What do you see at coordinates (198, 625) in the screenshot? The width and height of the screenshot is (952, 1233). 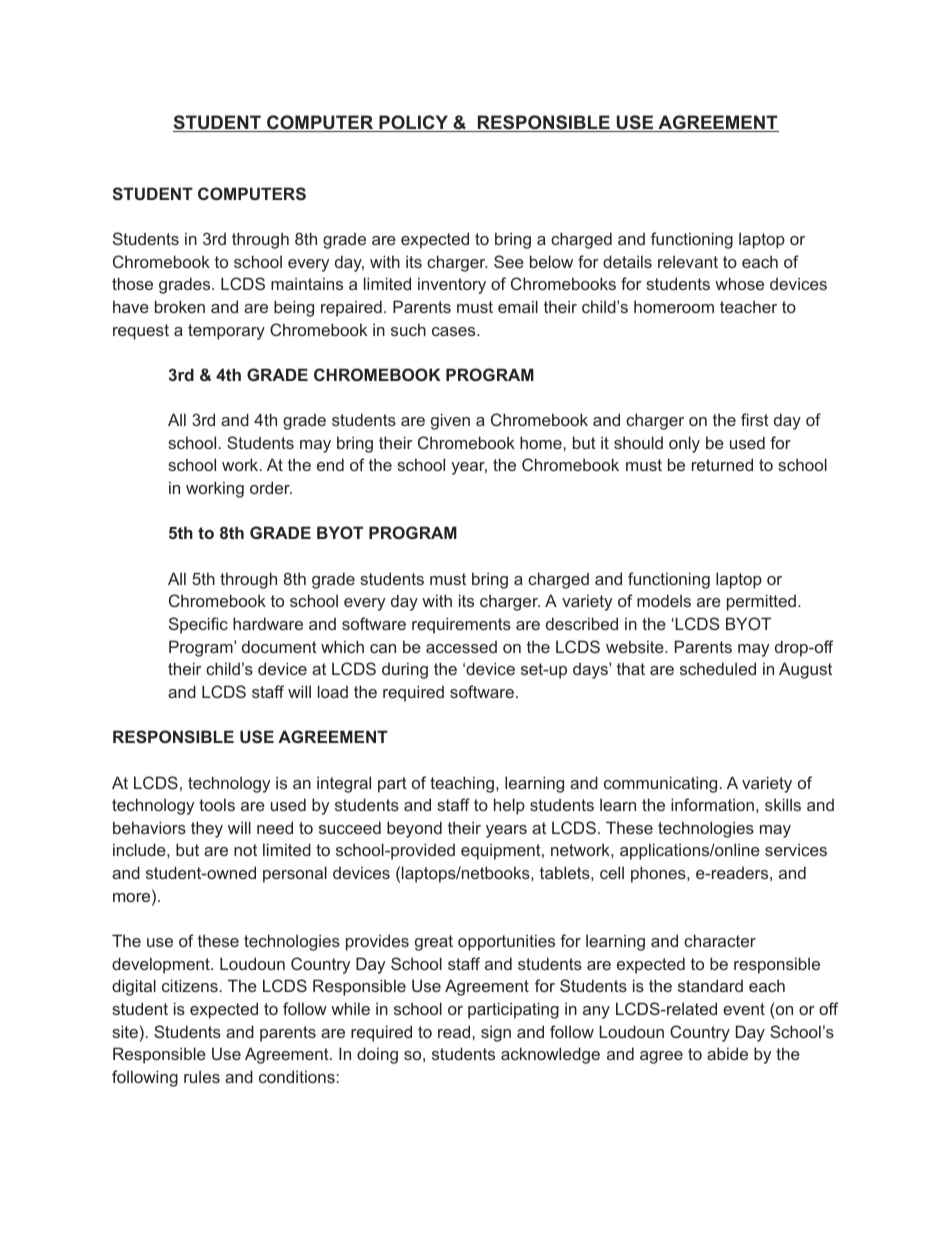 I see `Specific` at bounding box center [198, 625].
